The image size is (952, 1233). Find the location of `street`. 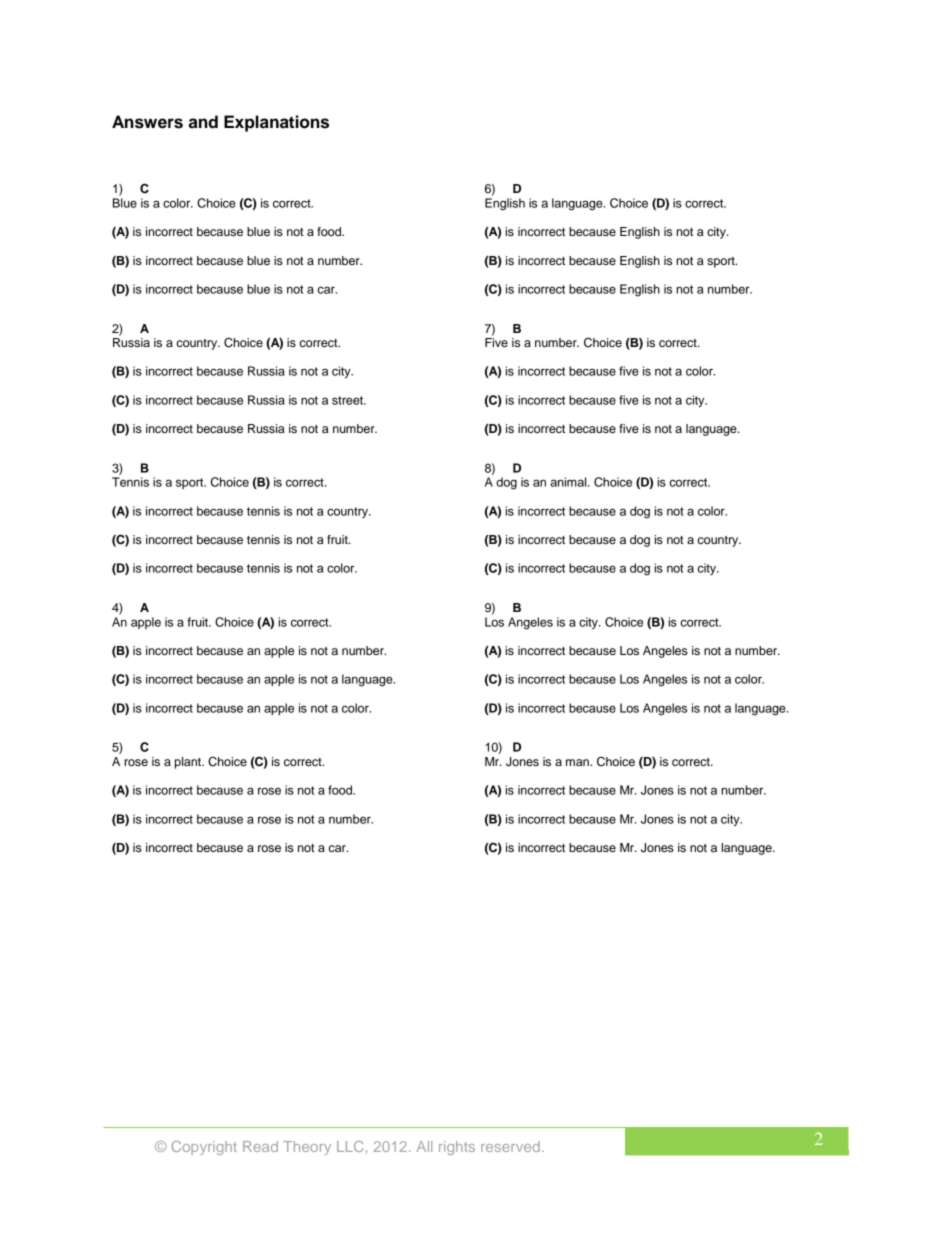

street is located at coordinates (348, 400).
